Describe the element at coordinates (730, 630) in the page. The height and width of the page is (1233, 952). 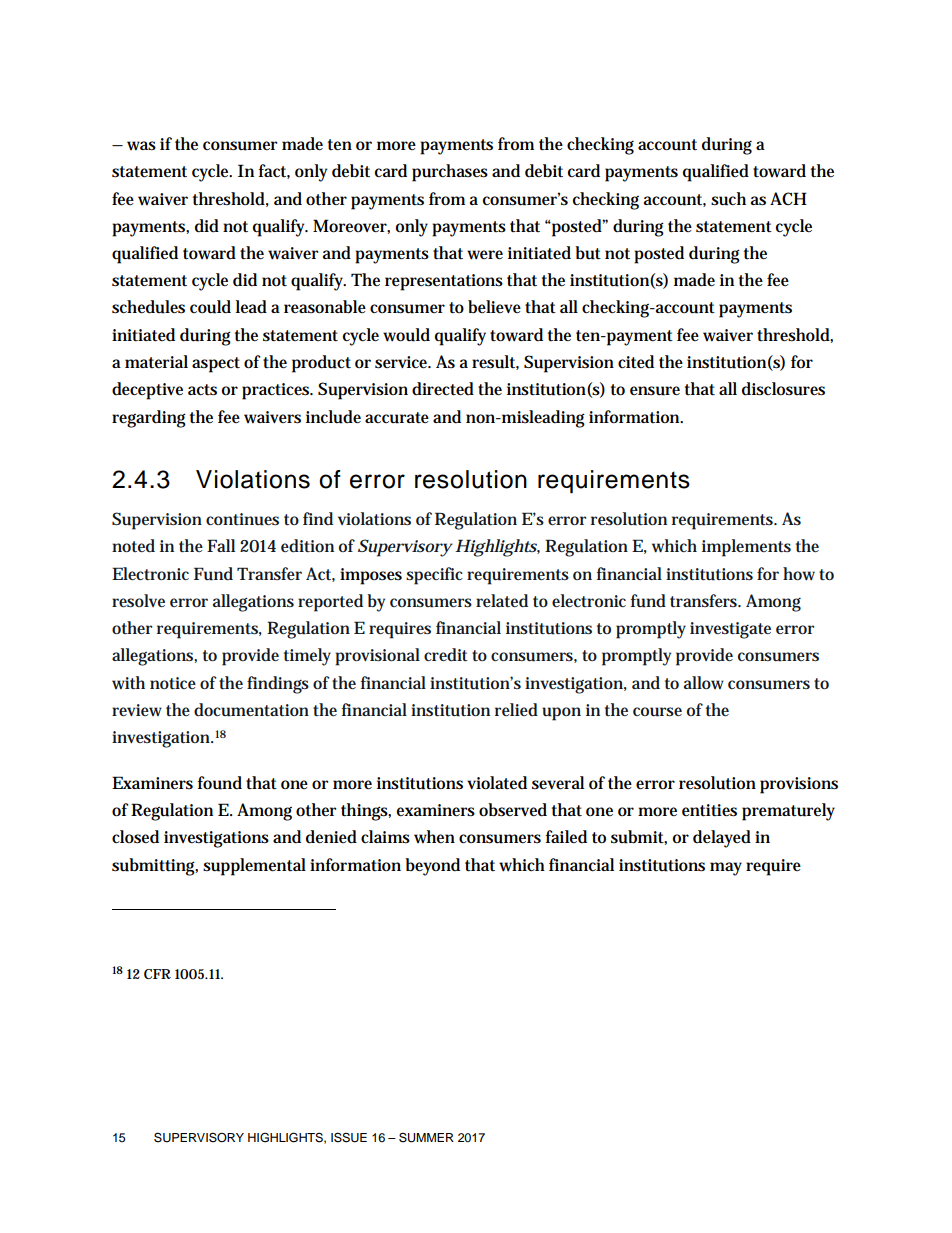
I see `investigate` at that location.
